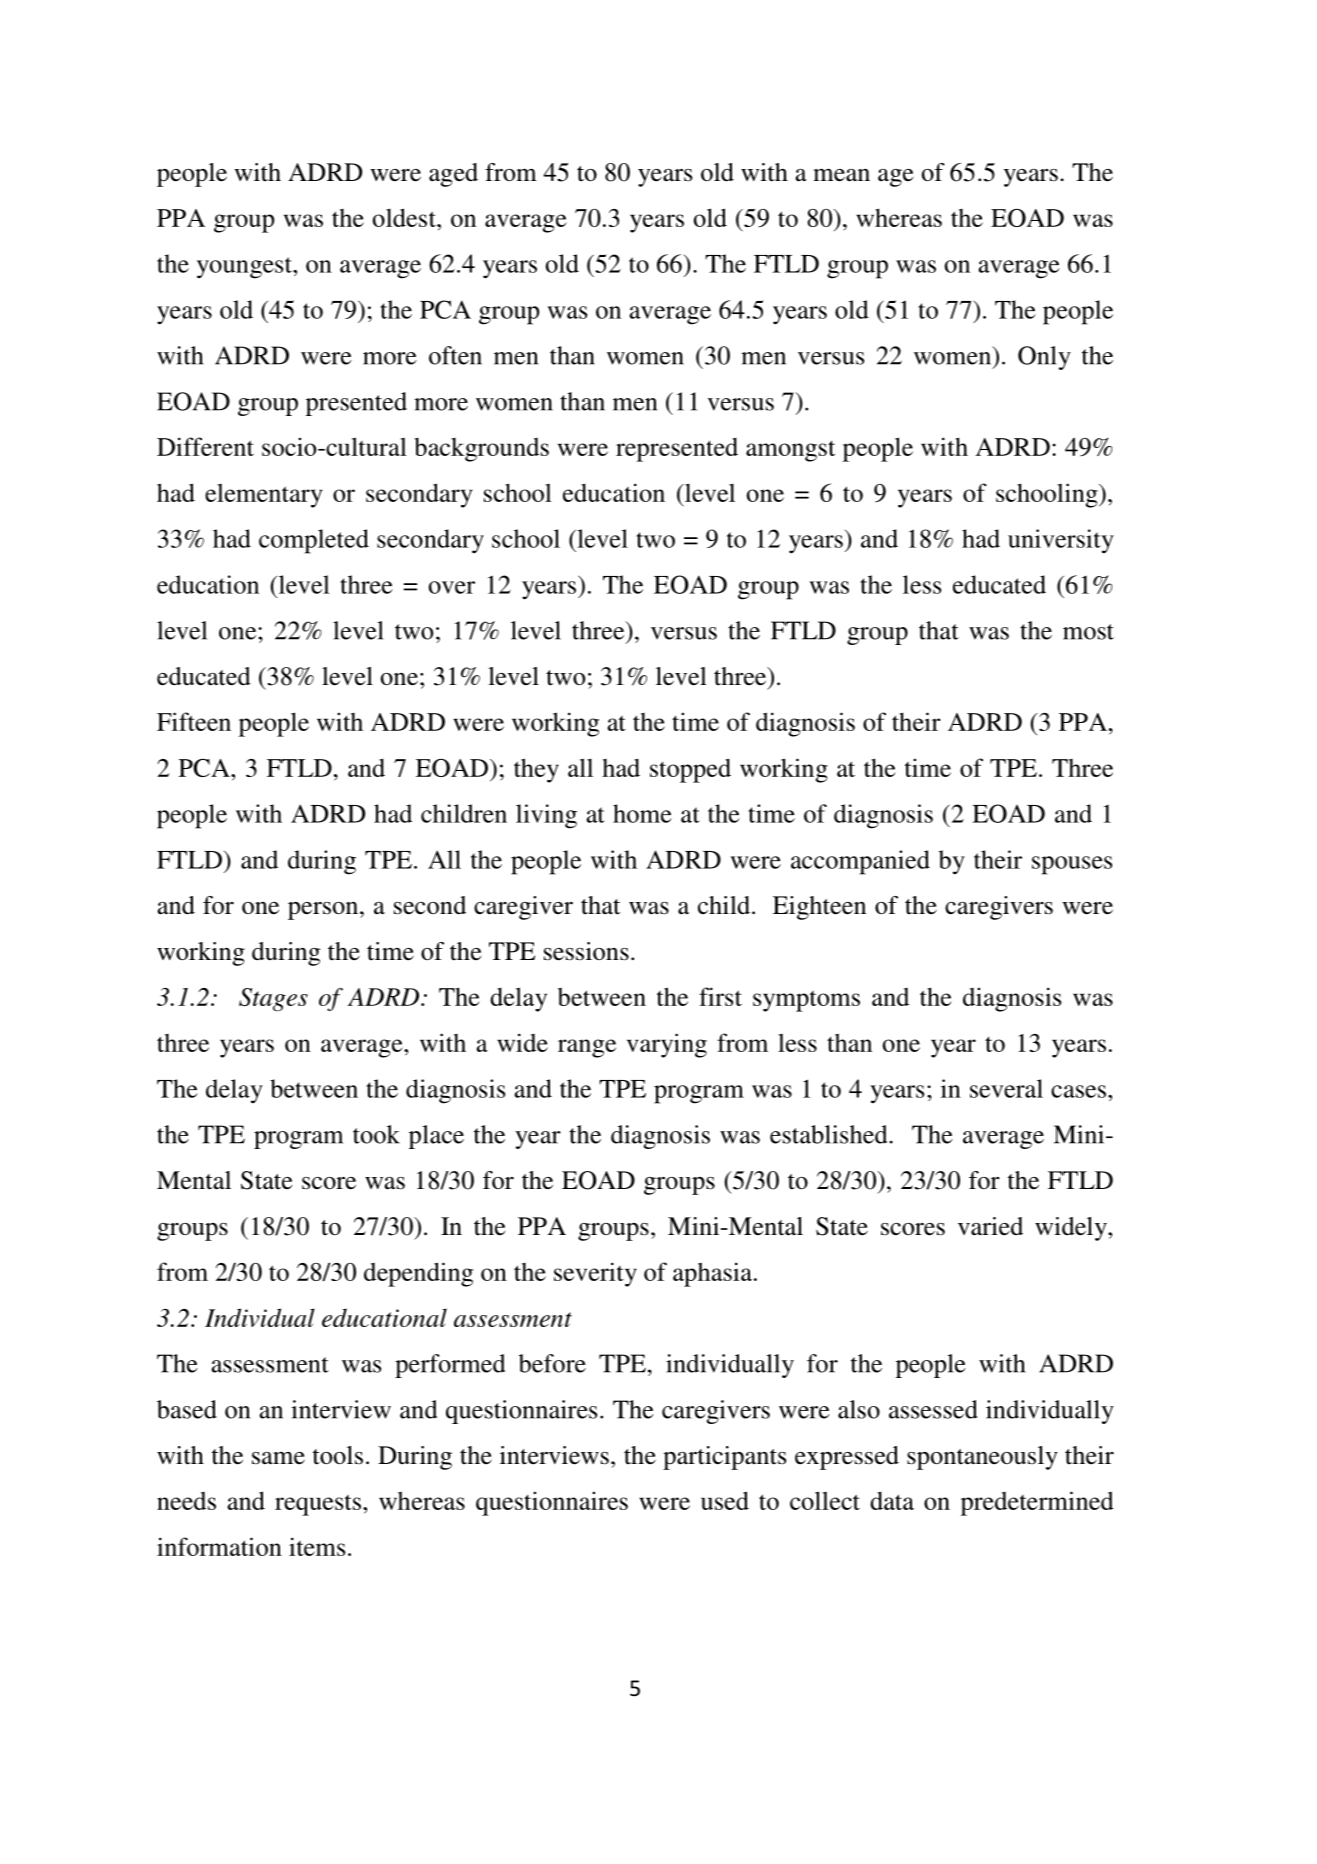 Image resolution: width=1317 pixels, height=1864 pixels. Describe the element at coordinates (245, 268) in the screenshot. I see `youngest` at that location.
